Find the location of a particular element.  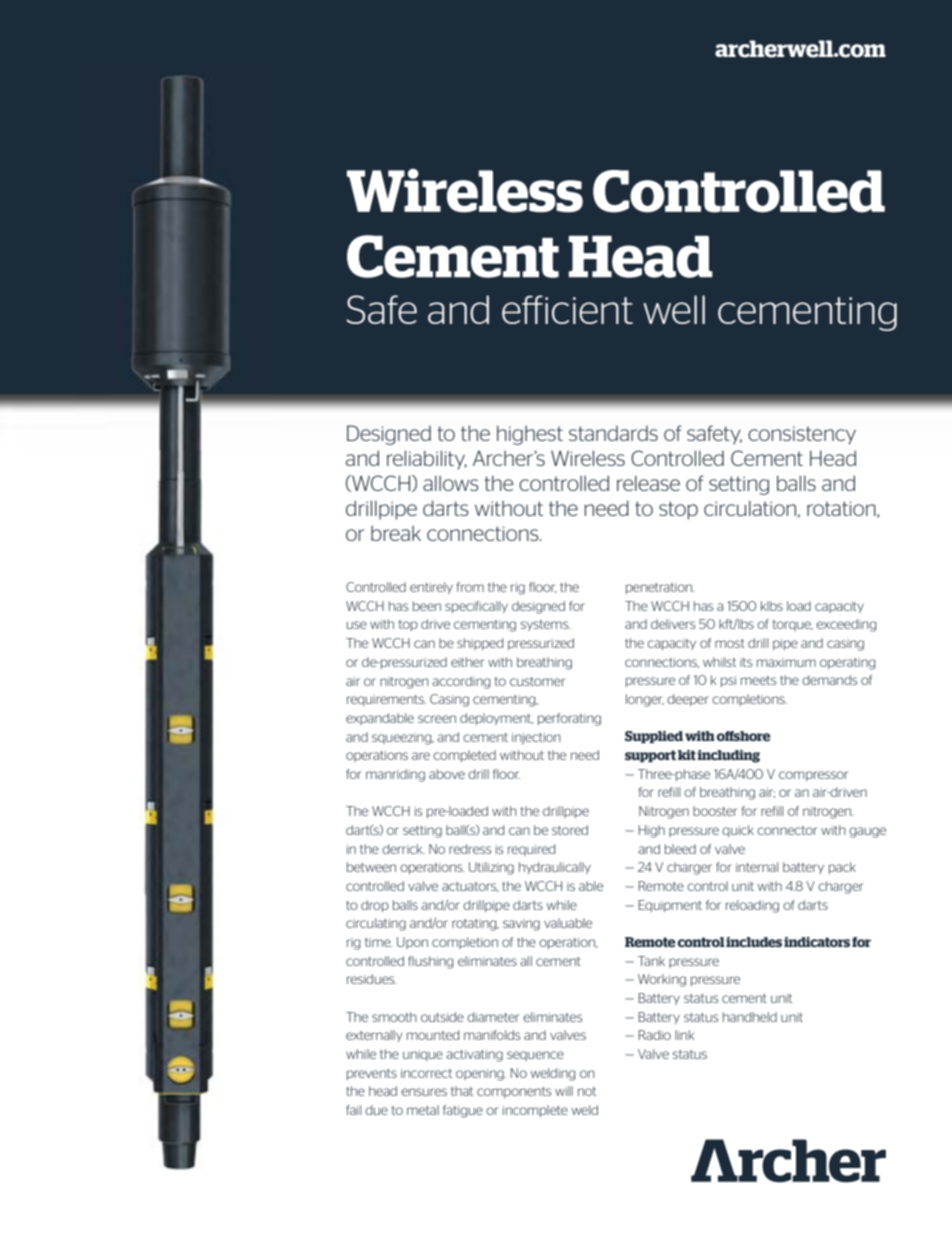

support is located at coordinates (650, 756).
